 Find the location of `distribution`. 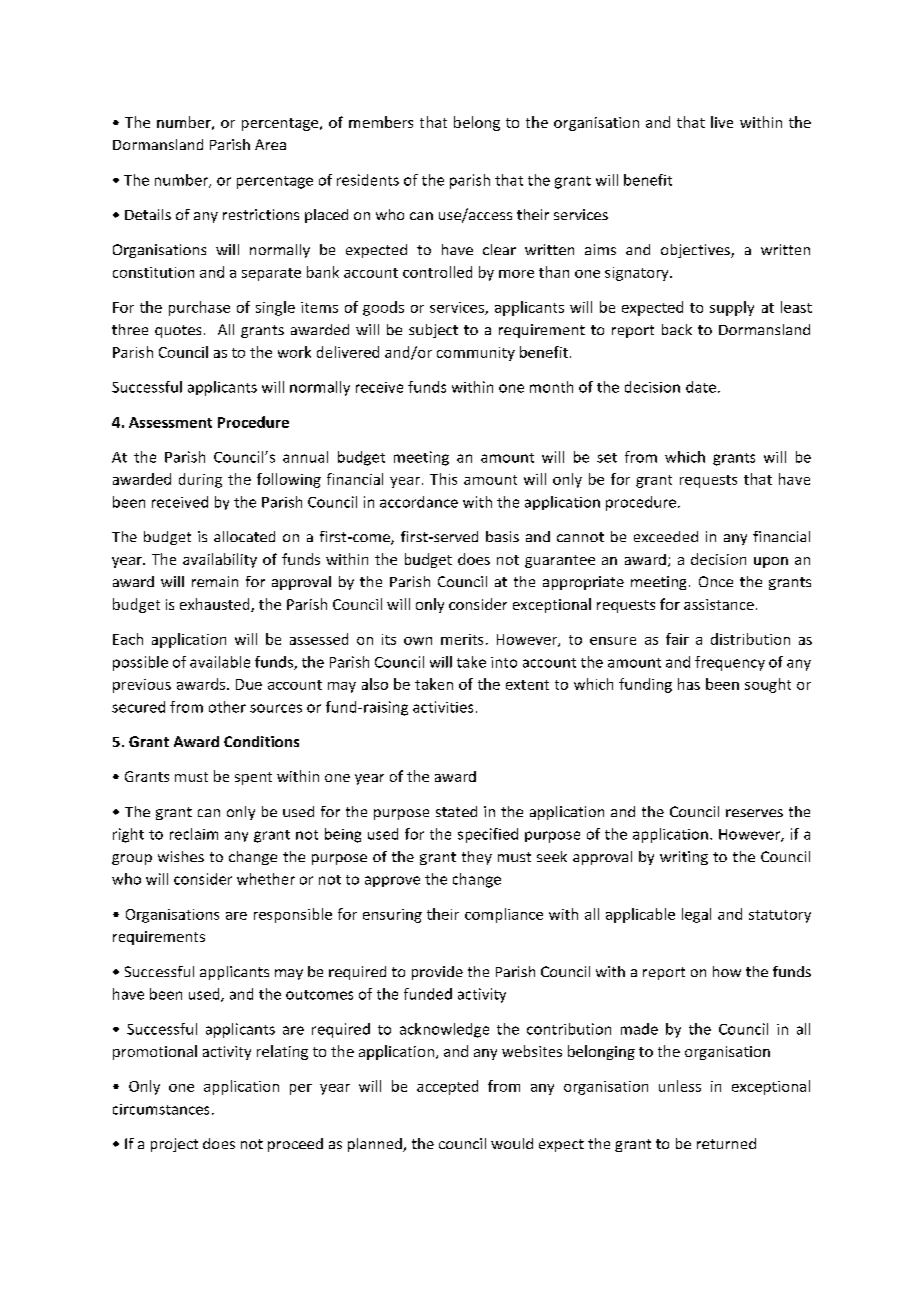

distribution is located at coordinates (750, 639).
